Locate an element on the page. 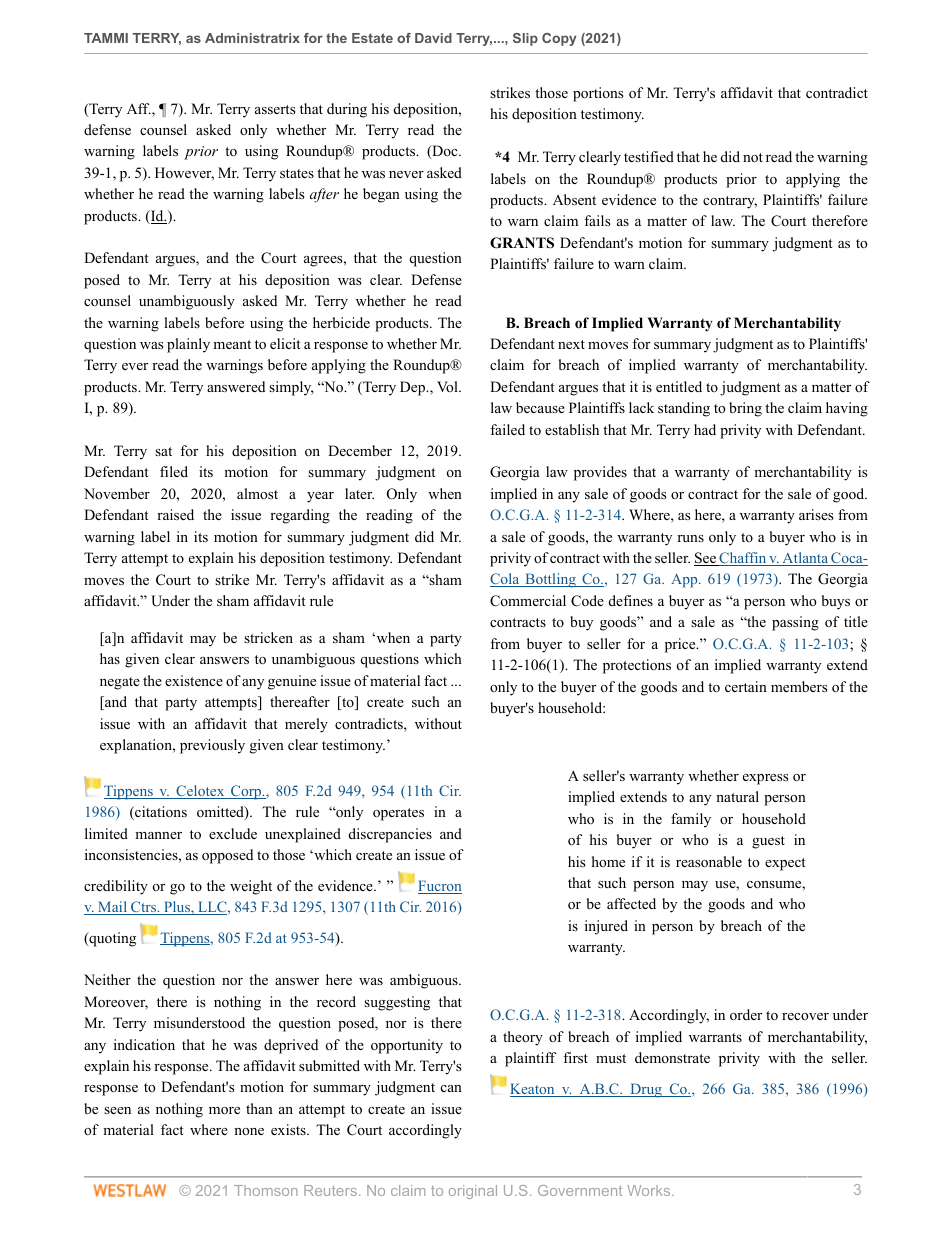 This document has height=1233, width=952. asserts is located at coordinates (275, 109).
